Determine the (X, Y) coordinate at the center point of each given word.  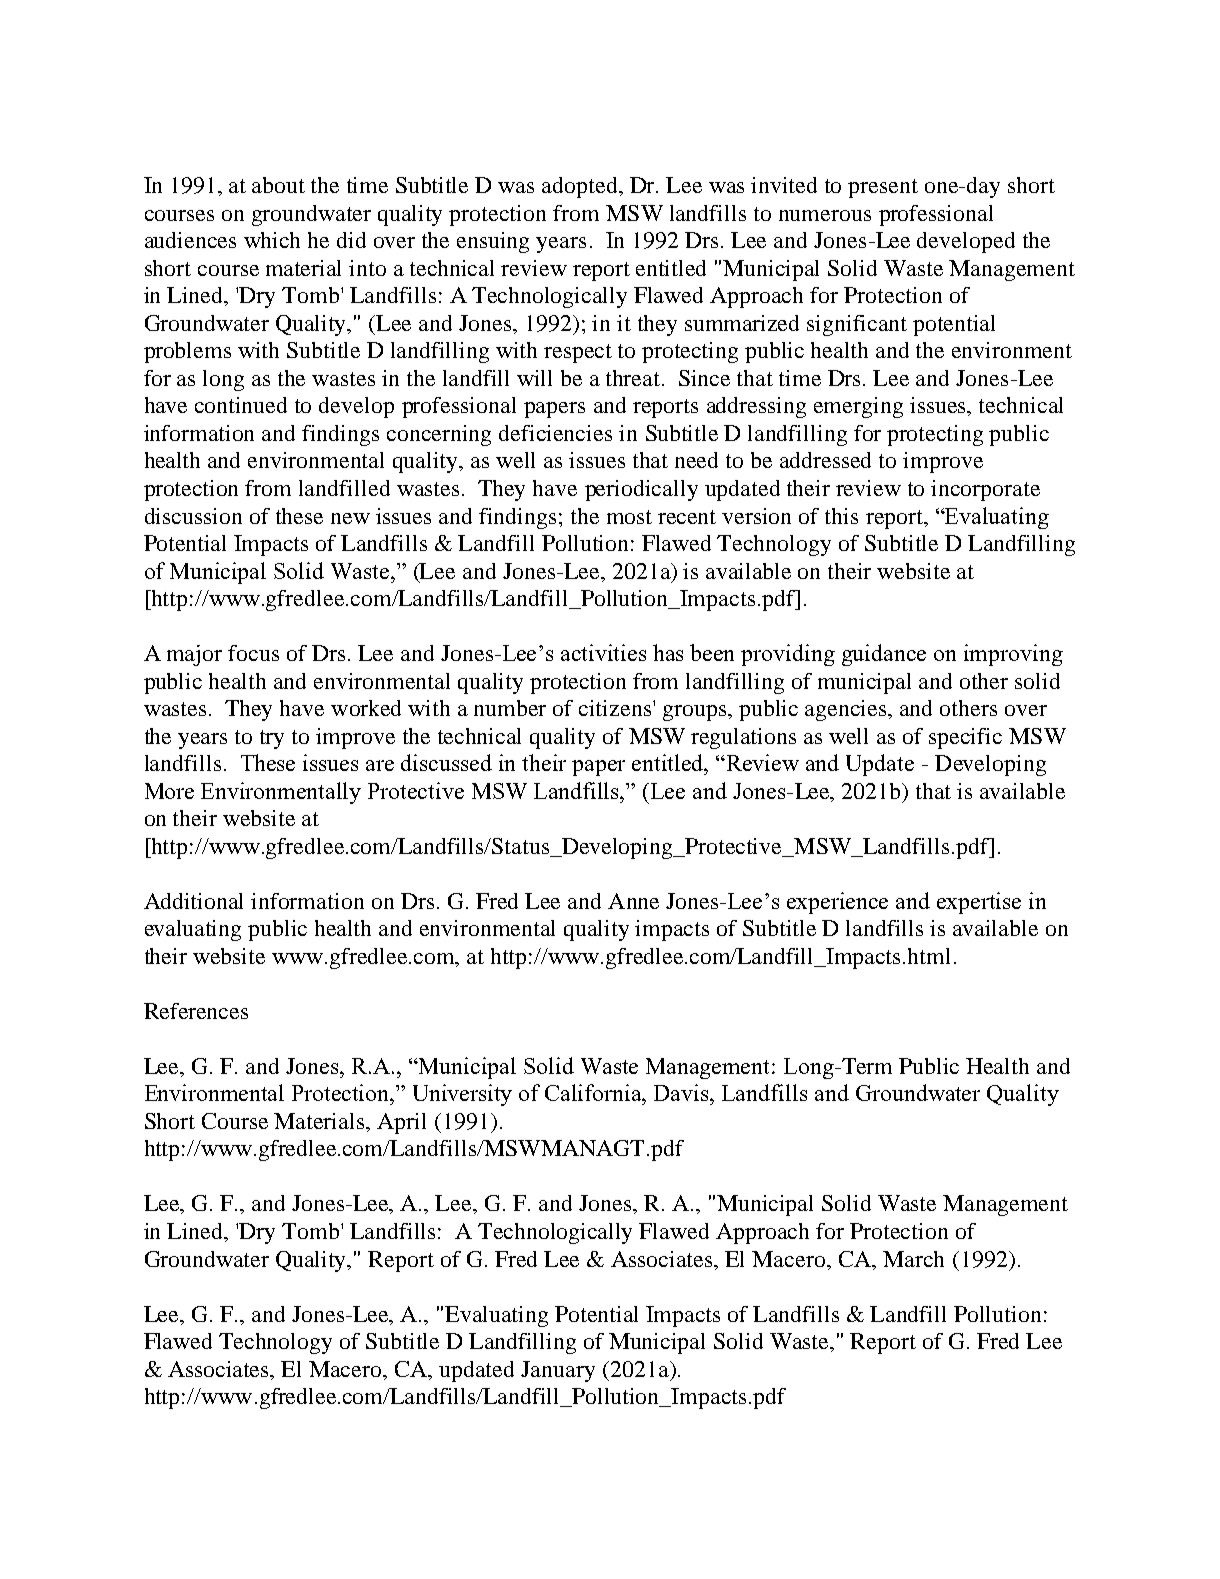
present (883, 188)
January (558, 1371)
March (913, 1259)
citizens (616, 708)
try (272, 739)
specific (965, 738)
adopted (581, 187)
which (272, 240)
